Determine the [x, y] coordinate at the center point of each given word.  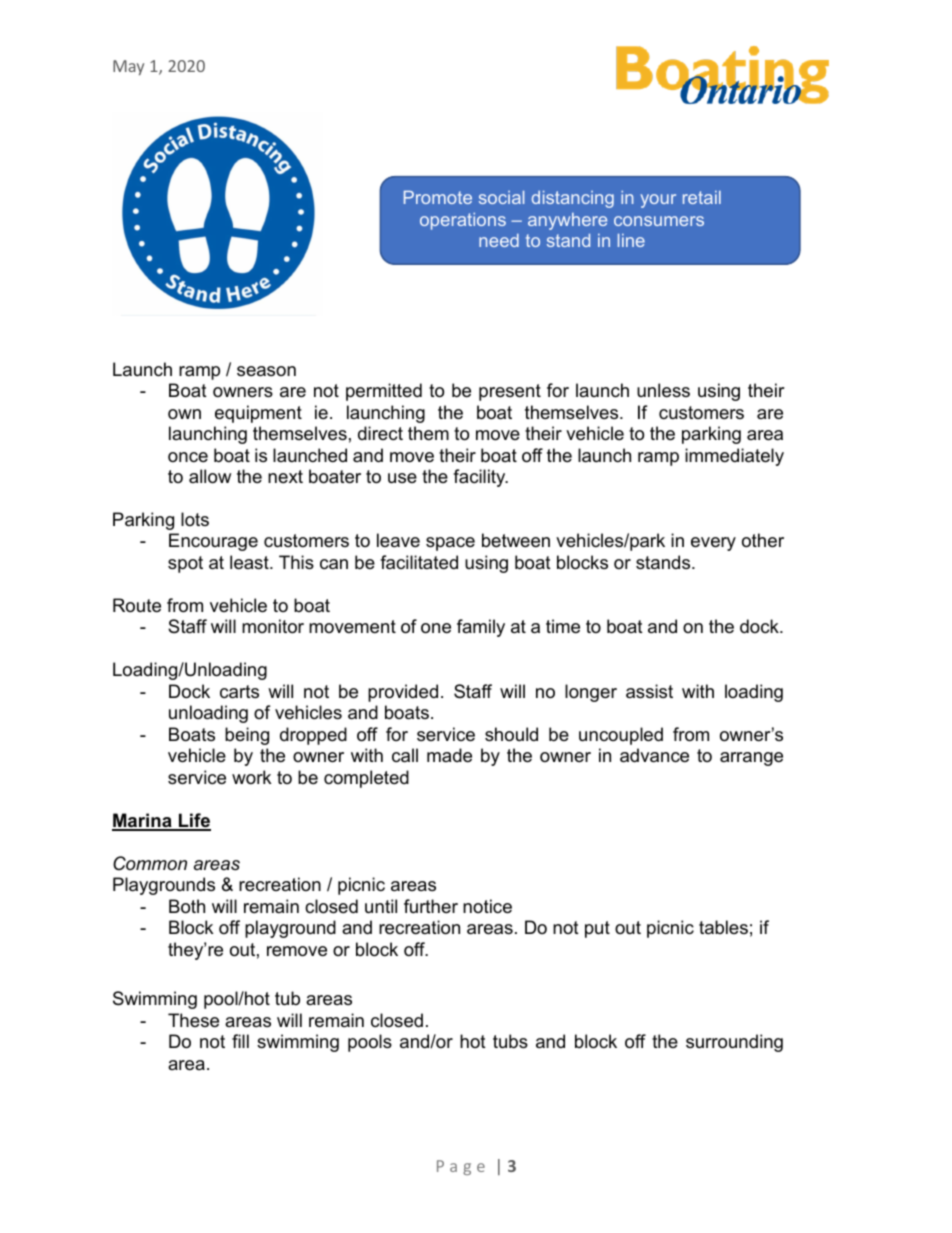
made [449, 755]
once [188, 457]
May [128, 67]
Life [193, 821]
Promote [438, 197]
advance [654, 755]
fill [240, 1041]
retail [702, 197]
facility [480, 478]
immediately [734, 457]
